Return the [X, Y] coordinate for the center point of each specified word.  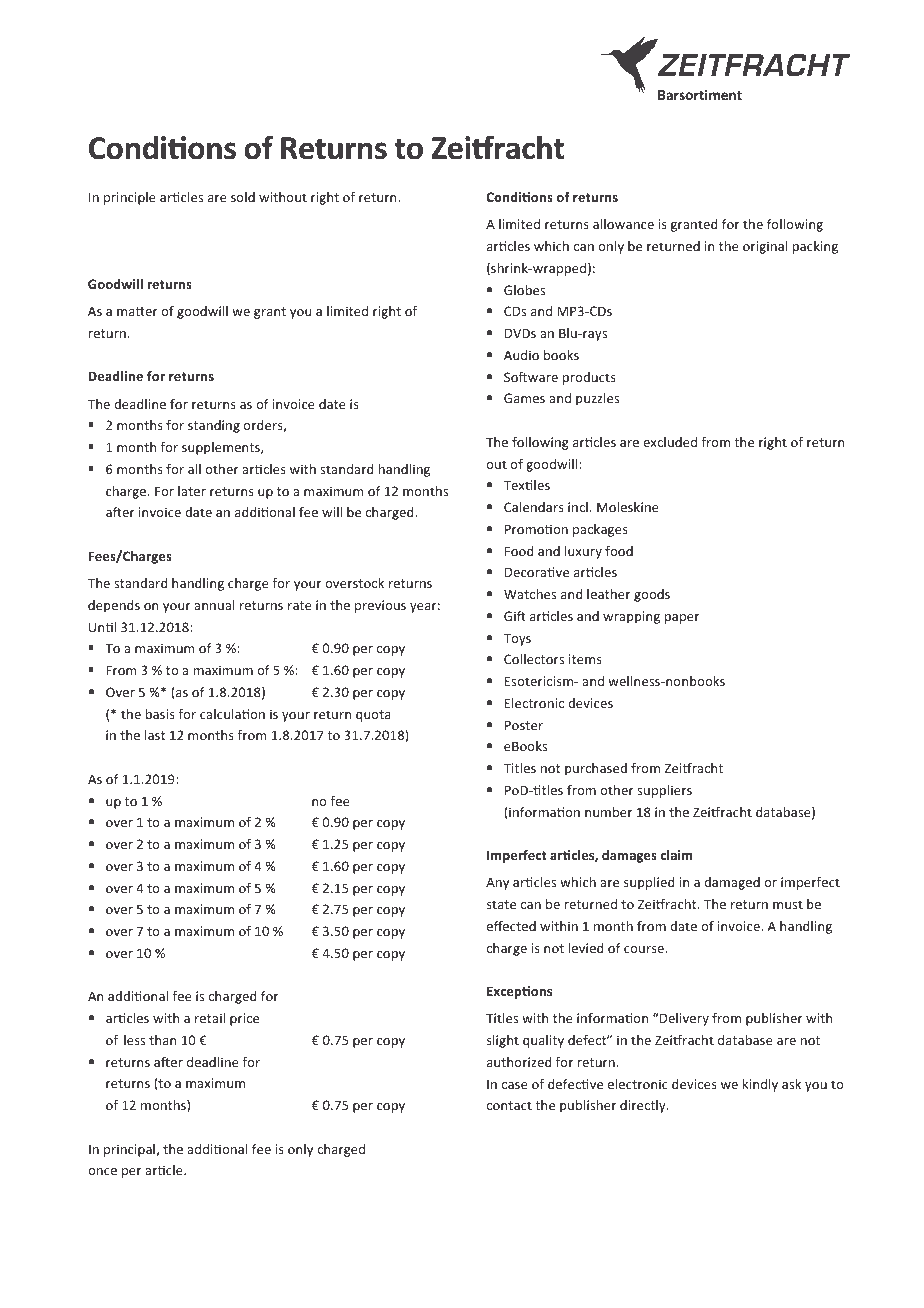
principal [130, 1150]
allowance [623, 224]
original [765, 247]
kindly [760, 1085]
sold [243, 197]
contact [509, 1105]
